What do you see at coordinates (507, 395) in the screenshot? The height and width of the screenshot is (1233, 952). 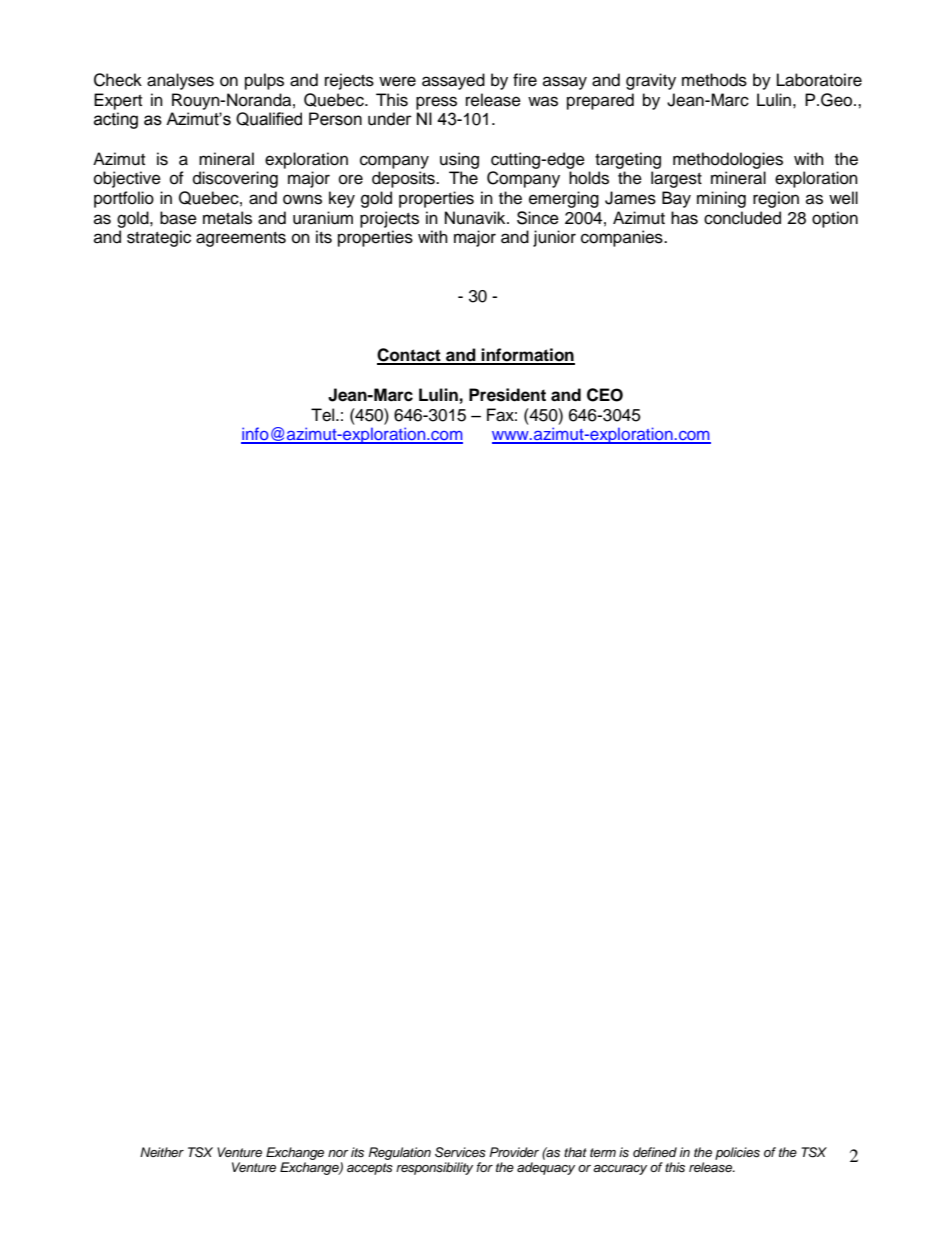 I see `President` at bounding box center [507, 395].
